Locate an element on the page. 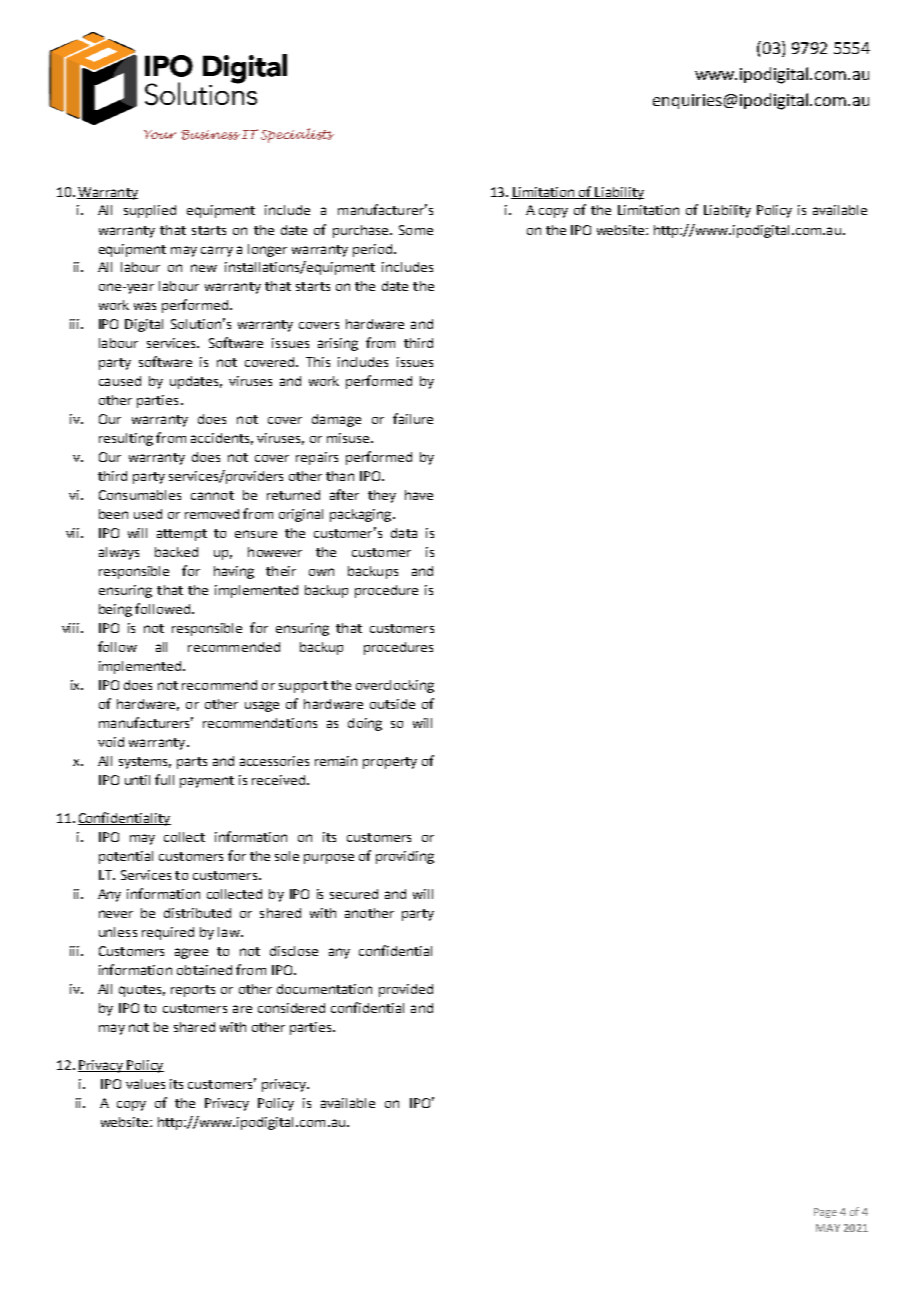 The height and width of the document is (1309, 924). period is located at coordinates (372, 250).
